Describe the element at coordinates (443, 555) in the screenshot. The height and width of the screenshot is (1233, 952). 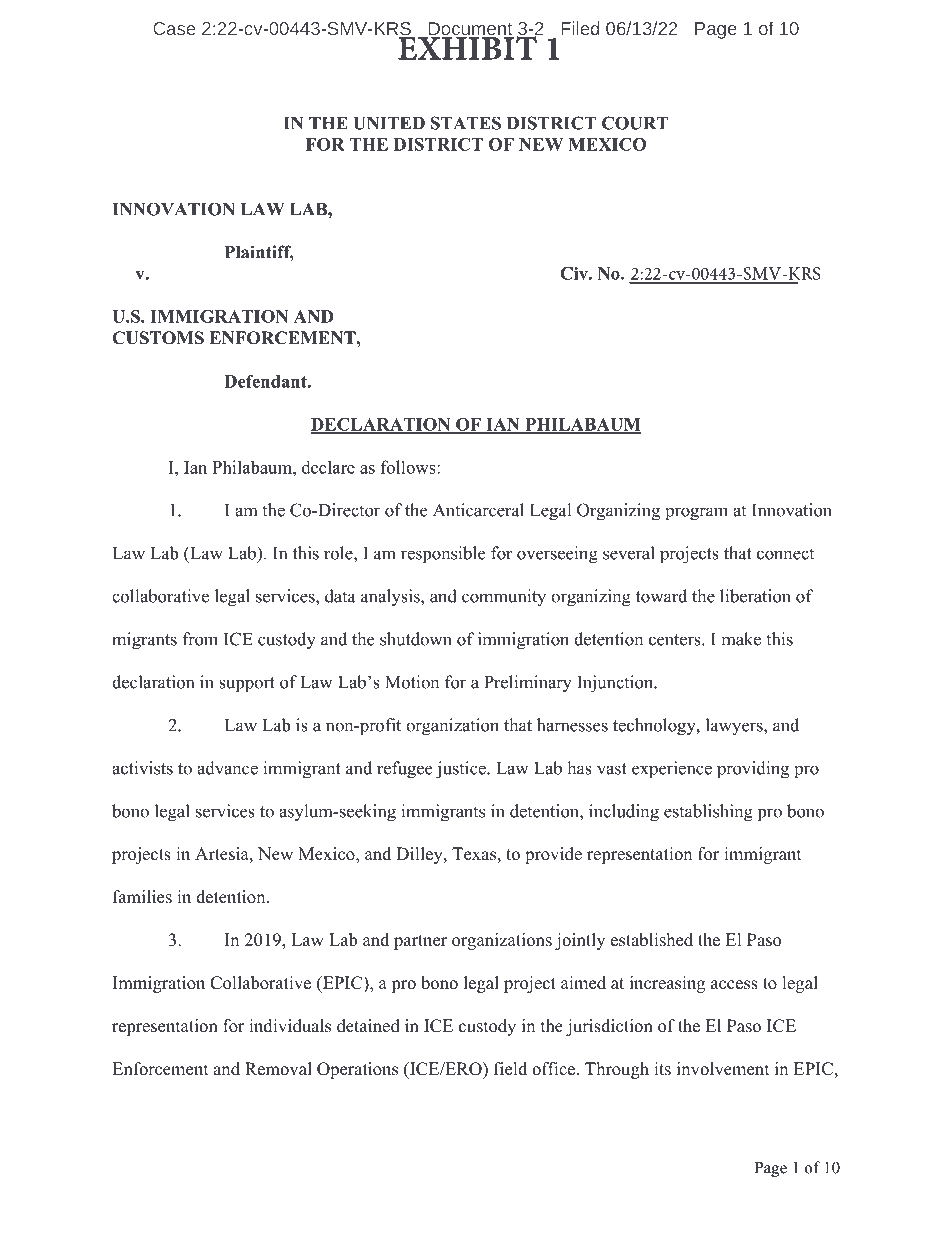
I see `responsible` at that location.
